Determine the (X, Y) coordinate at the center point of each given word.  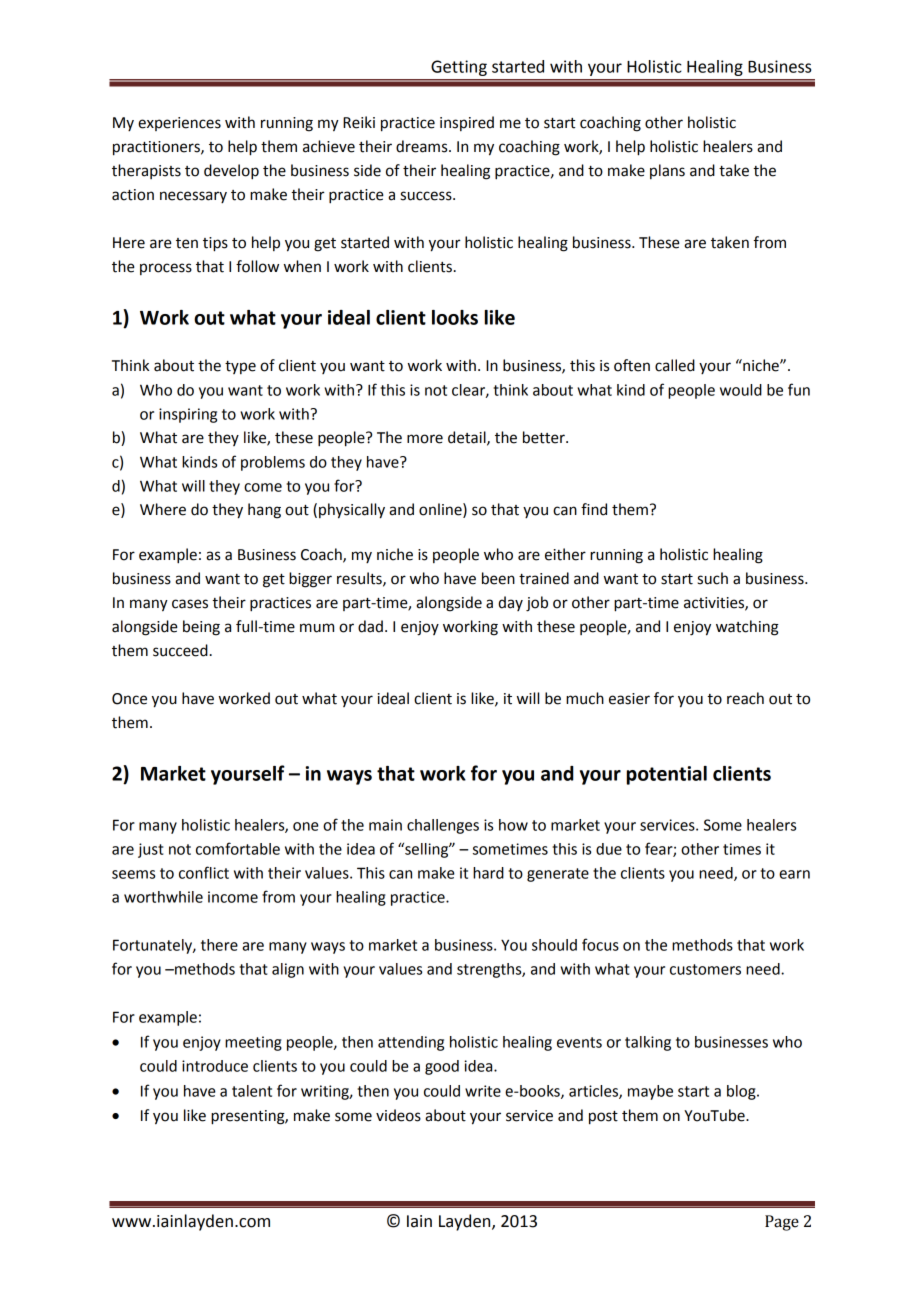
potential (667, 775)
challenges (443, 826)
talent (252, 1091)
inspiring (188, 415)
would (741, 390)
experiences (179, 124)
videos (398, 1115)
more (425, 439)
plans (667, 171)
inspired (467, 123)
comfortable (238, 848)
